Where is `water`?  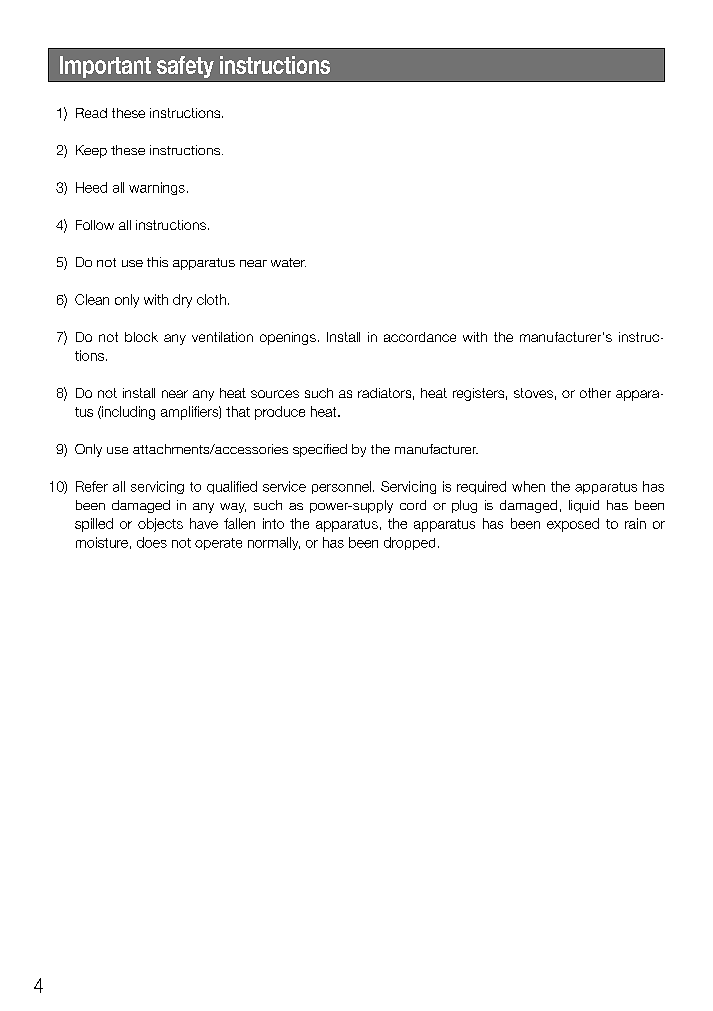 water is located at coordinates (288, 262).
